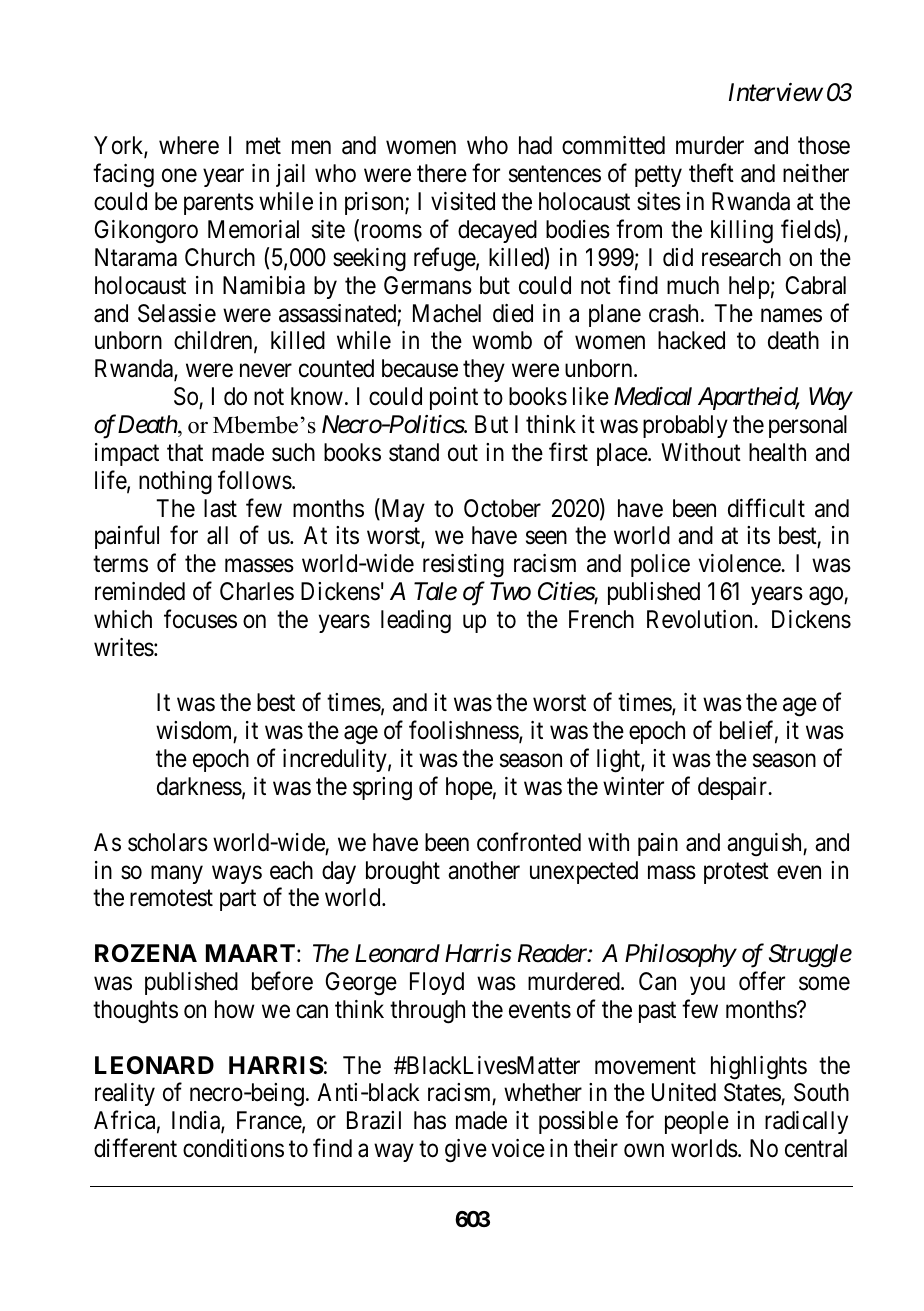  I want to click on that, so click(185, 452).
